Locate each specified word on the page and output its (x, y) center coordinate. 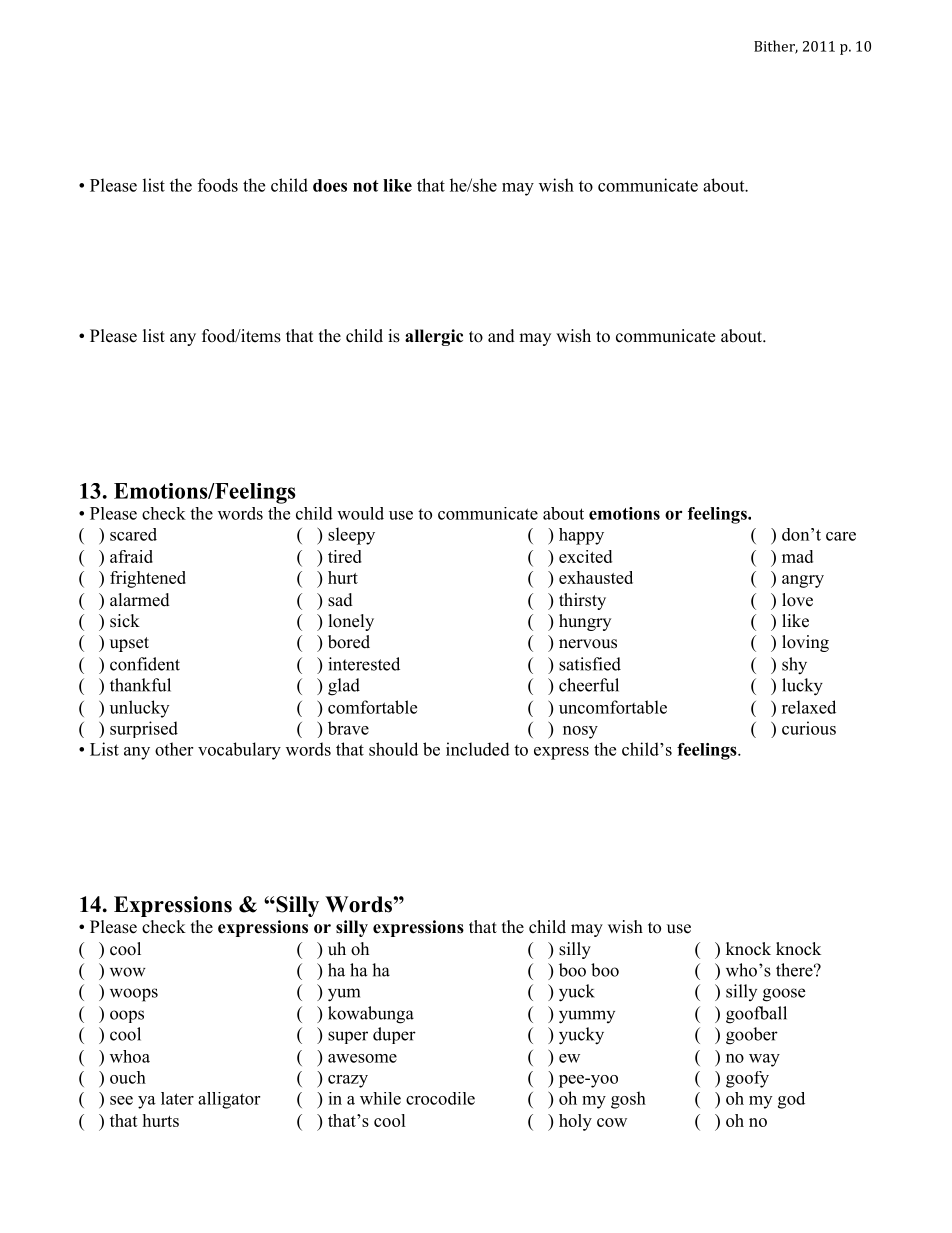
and (501, 336)
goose (784, 995)
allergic (434, 337)
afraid (131, 556)
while (380, 1098)
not (366, 186)
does (330, 185)
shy (794, 666)
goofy (747, 1079)
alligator (229, 1100)
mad (797, 556)
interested (364, 664)
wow (128, 972)
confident (145, 664)
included (478, 749)
